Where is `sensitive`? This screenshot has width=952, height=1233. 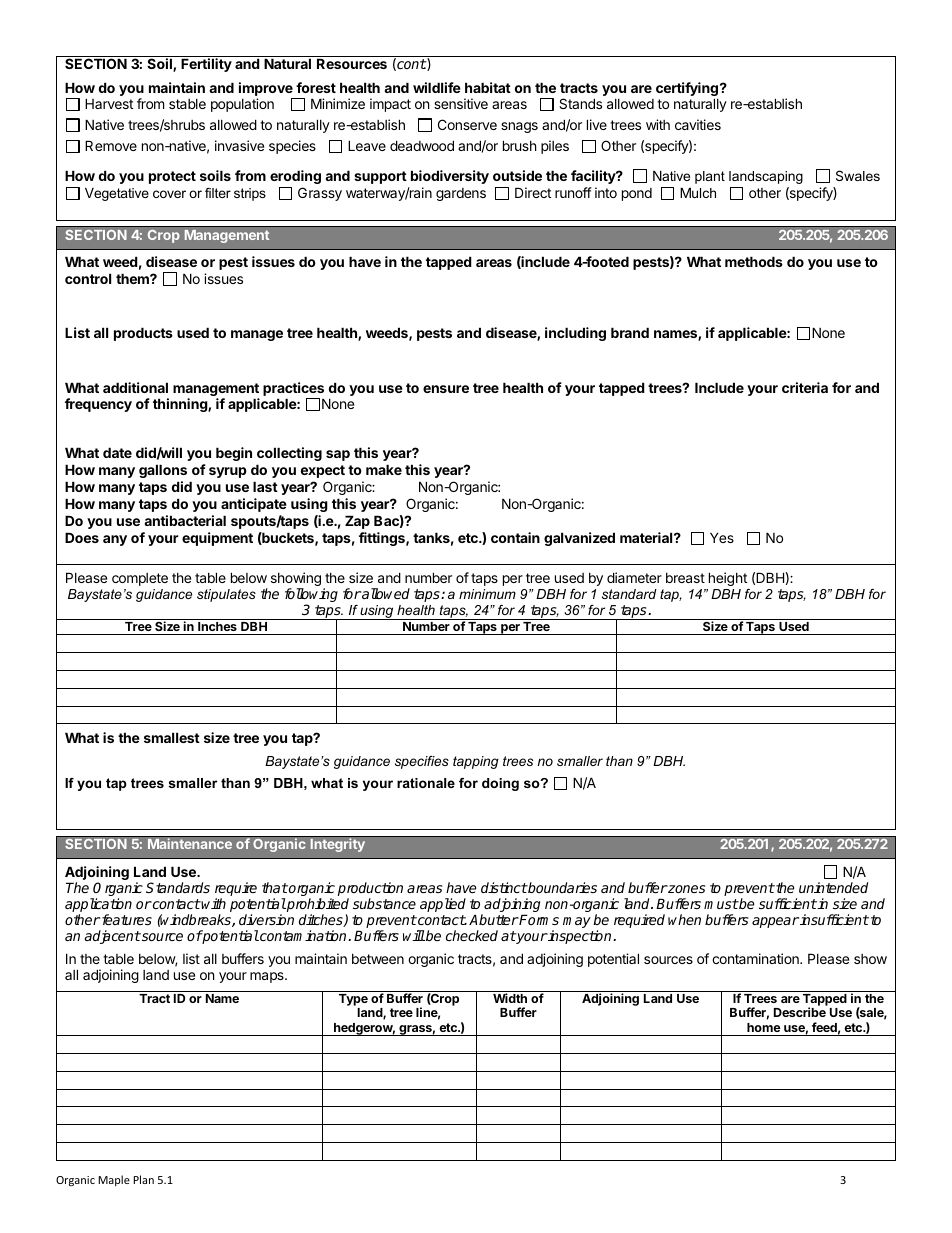
sensitive is located at coordinates (461, 103).
